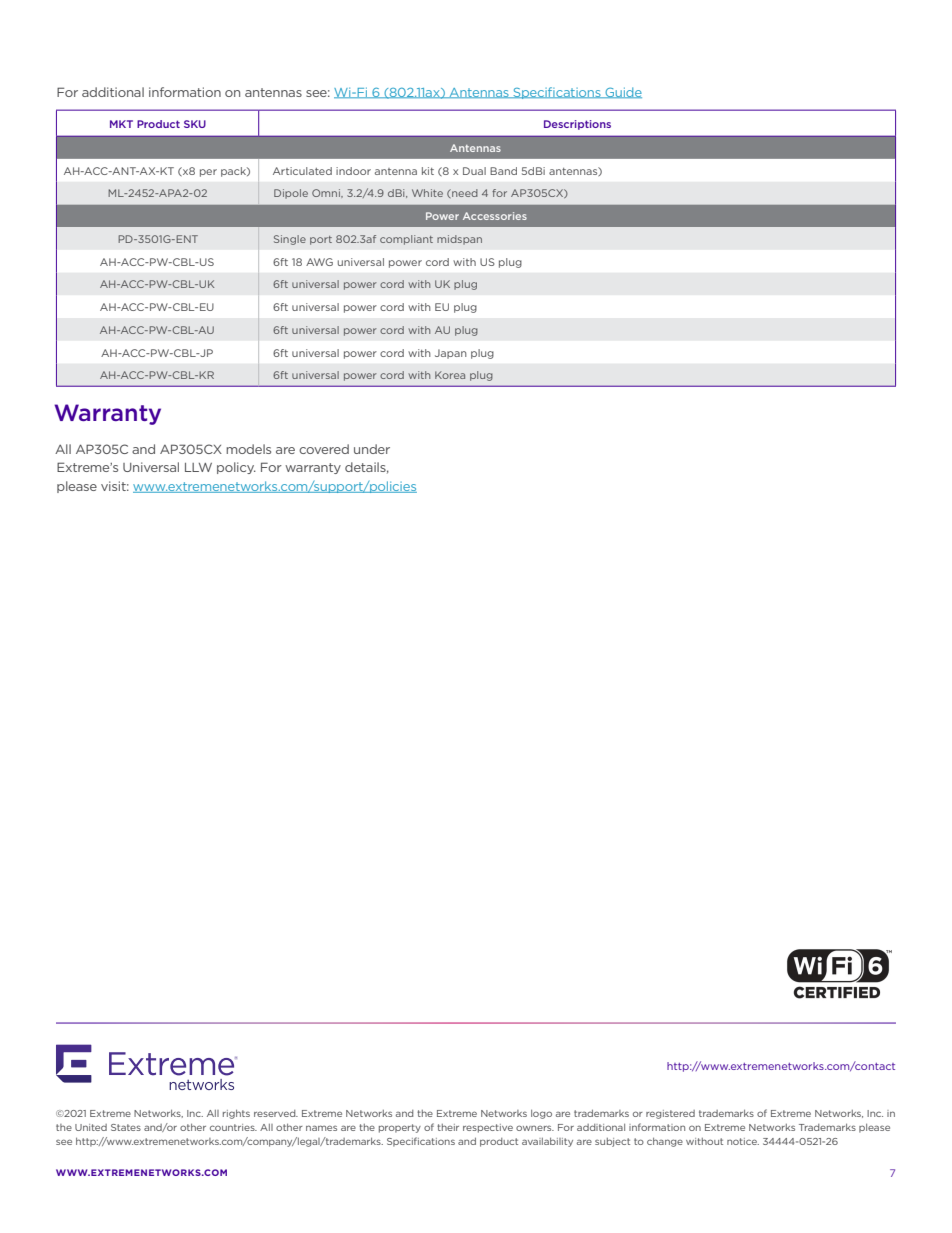 Image resolution: width=952 pixels, height=1233 pixels. I want to click on registered, so click(670, 1114).
